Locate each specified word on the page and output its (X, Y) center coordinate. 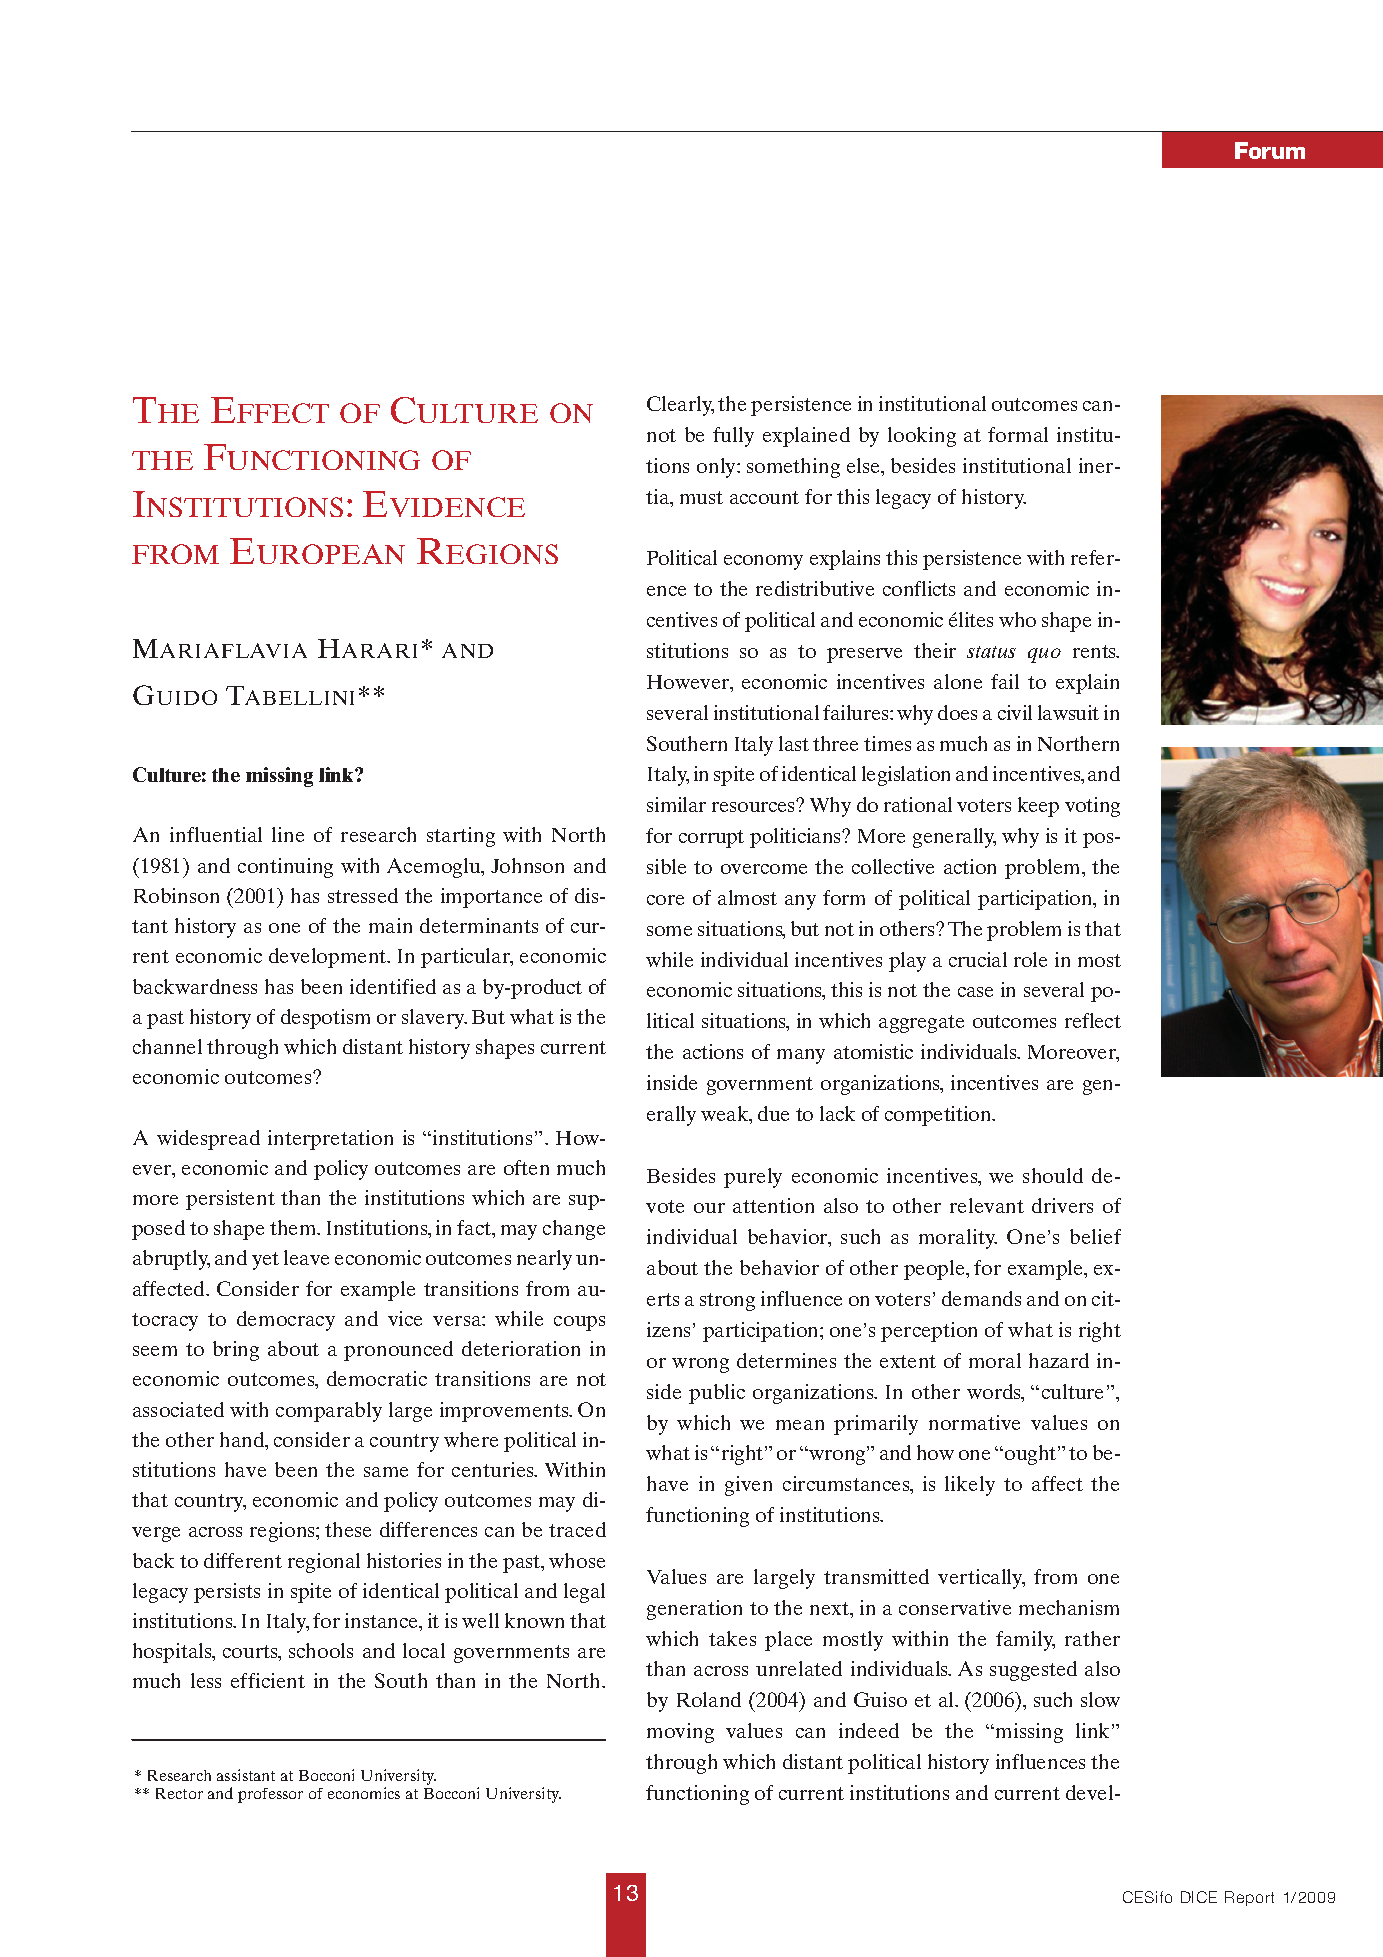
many (801, 1056)
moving (680, 1733)
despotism (325, 1019)
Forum (1270, 150)
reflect (1093, 1020)
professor (270, 1795)
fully (733, 437)
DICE (1199, 1897)
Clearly (680, 406)
